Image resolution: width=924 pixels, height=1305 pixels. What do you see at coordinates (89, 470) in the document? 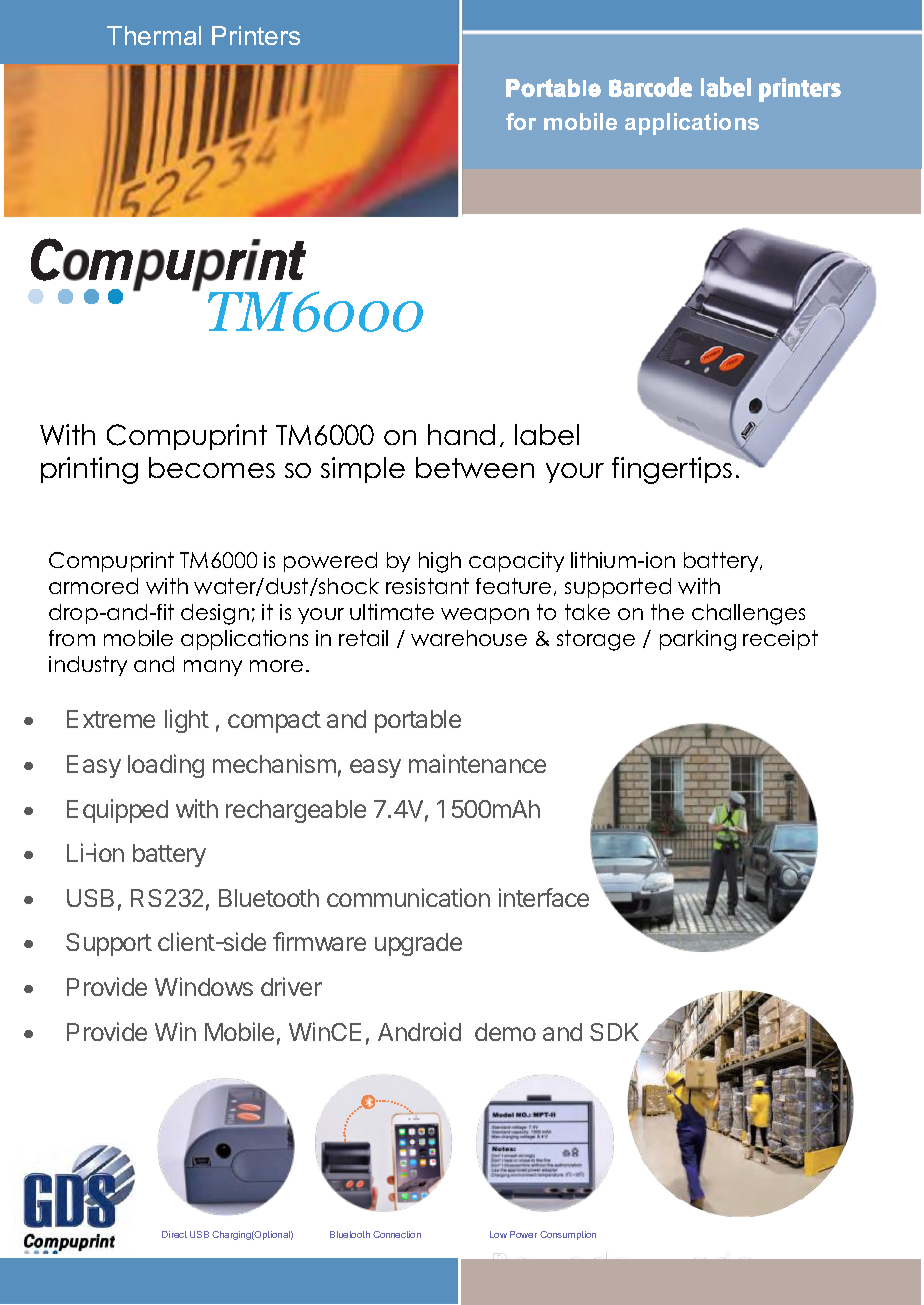
I see `printing` at bounding box center [89, 470].
